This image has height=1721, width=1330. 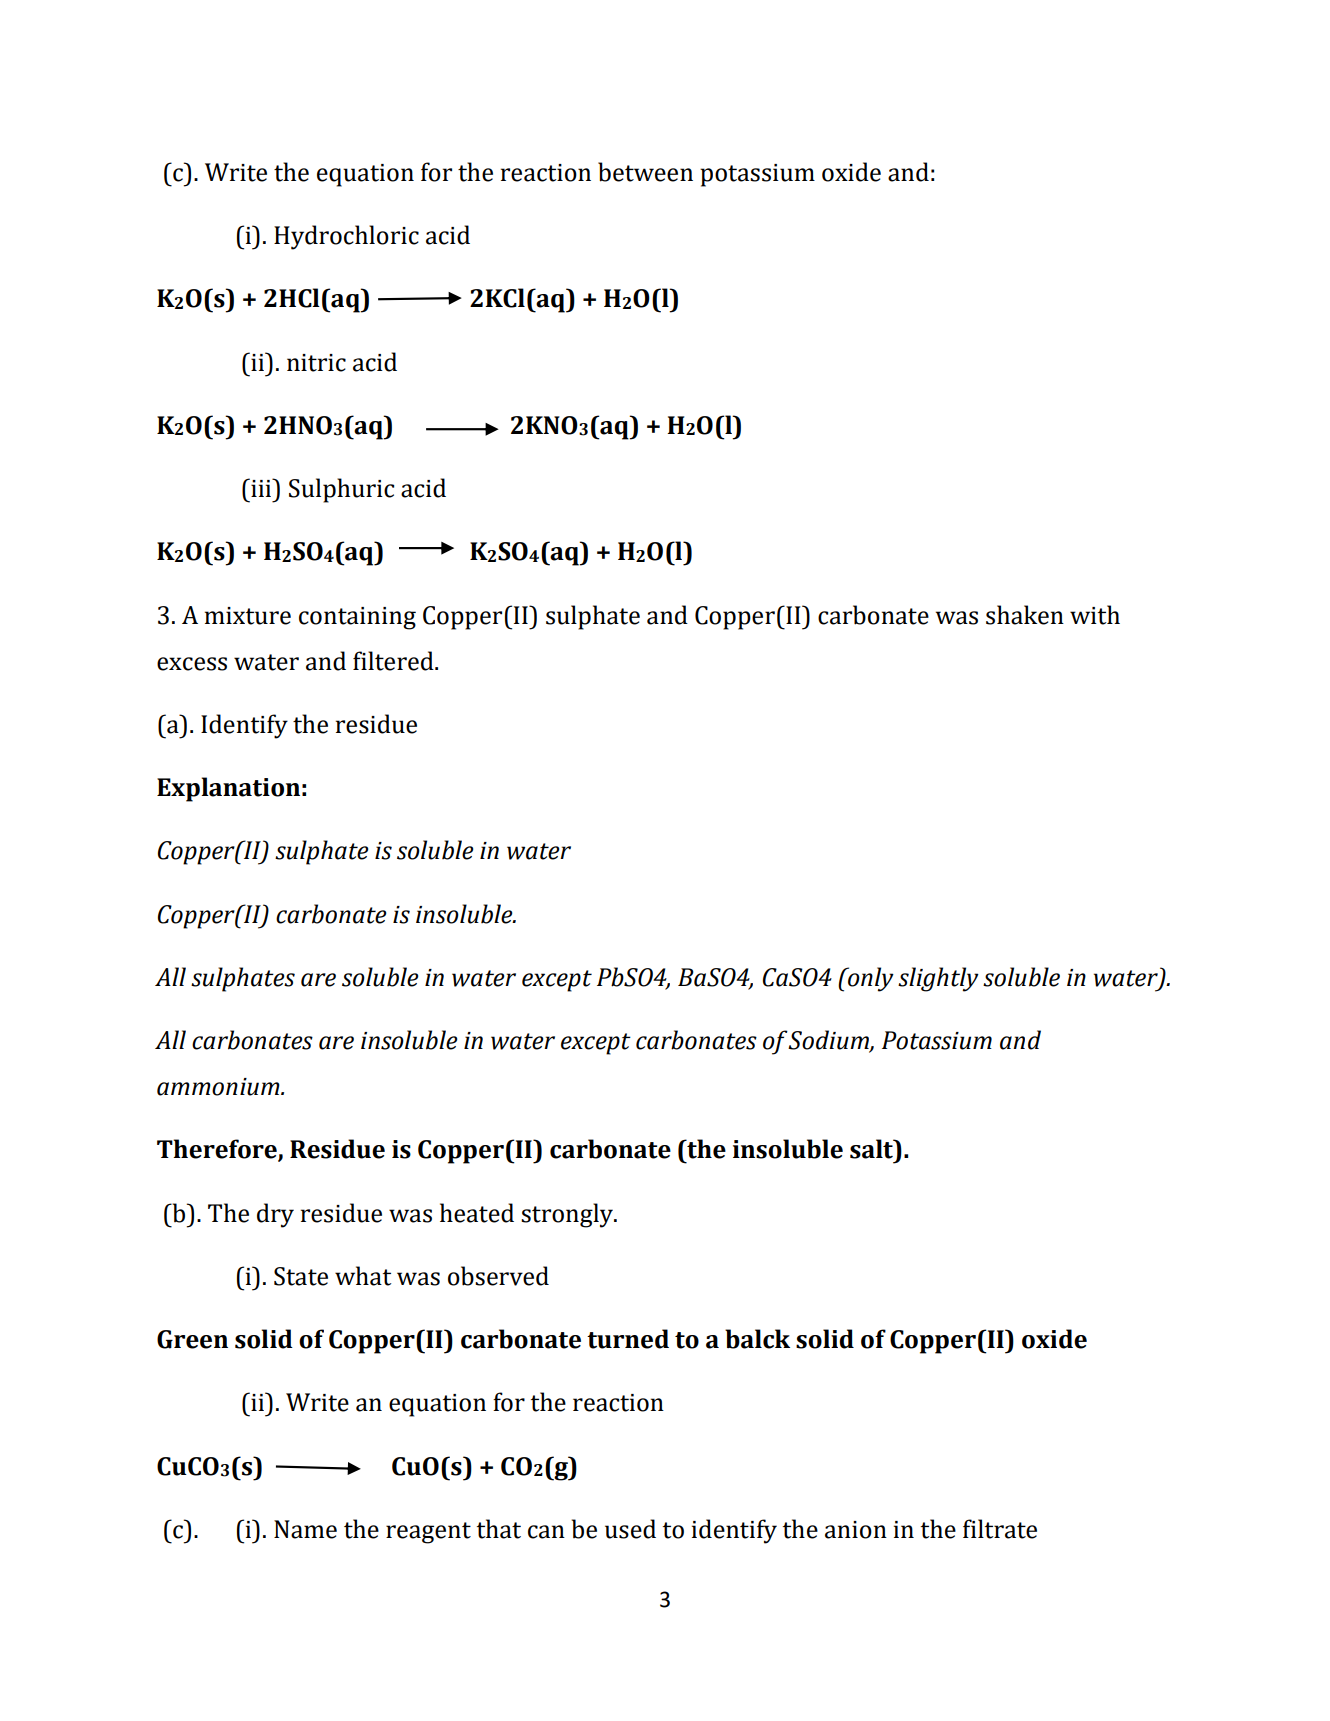 What do you see at coordinates (1025, 615) in the image?
I see `shaken` at bounding box center [1025, 615].
